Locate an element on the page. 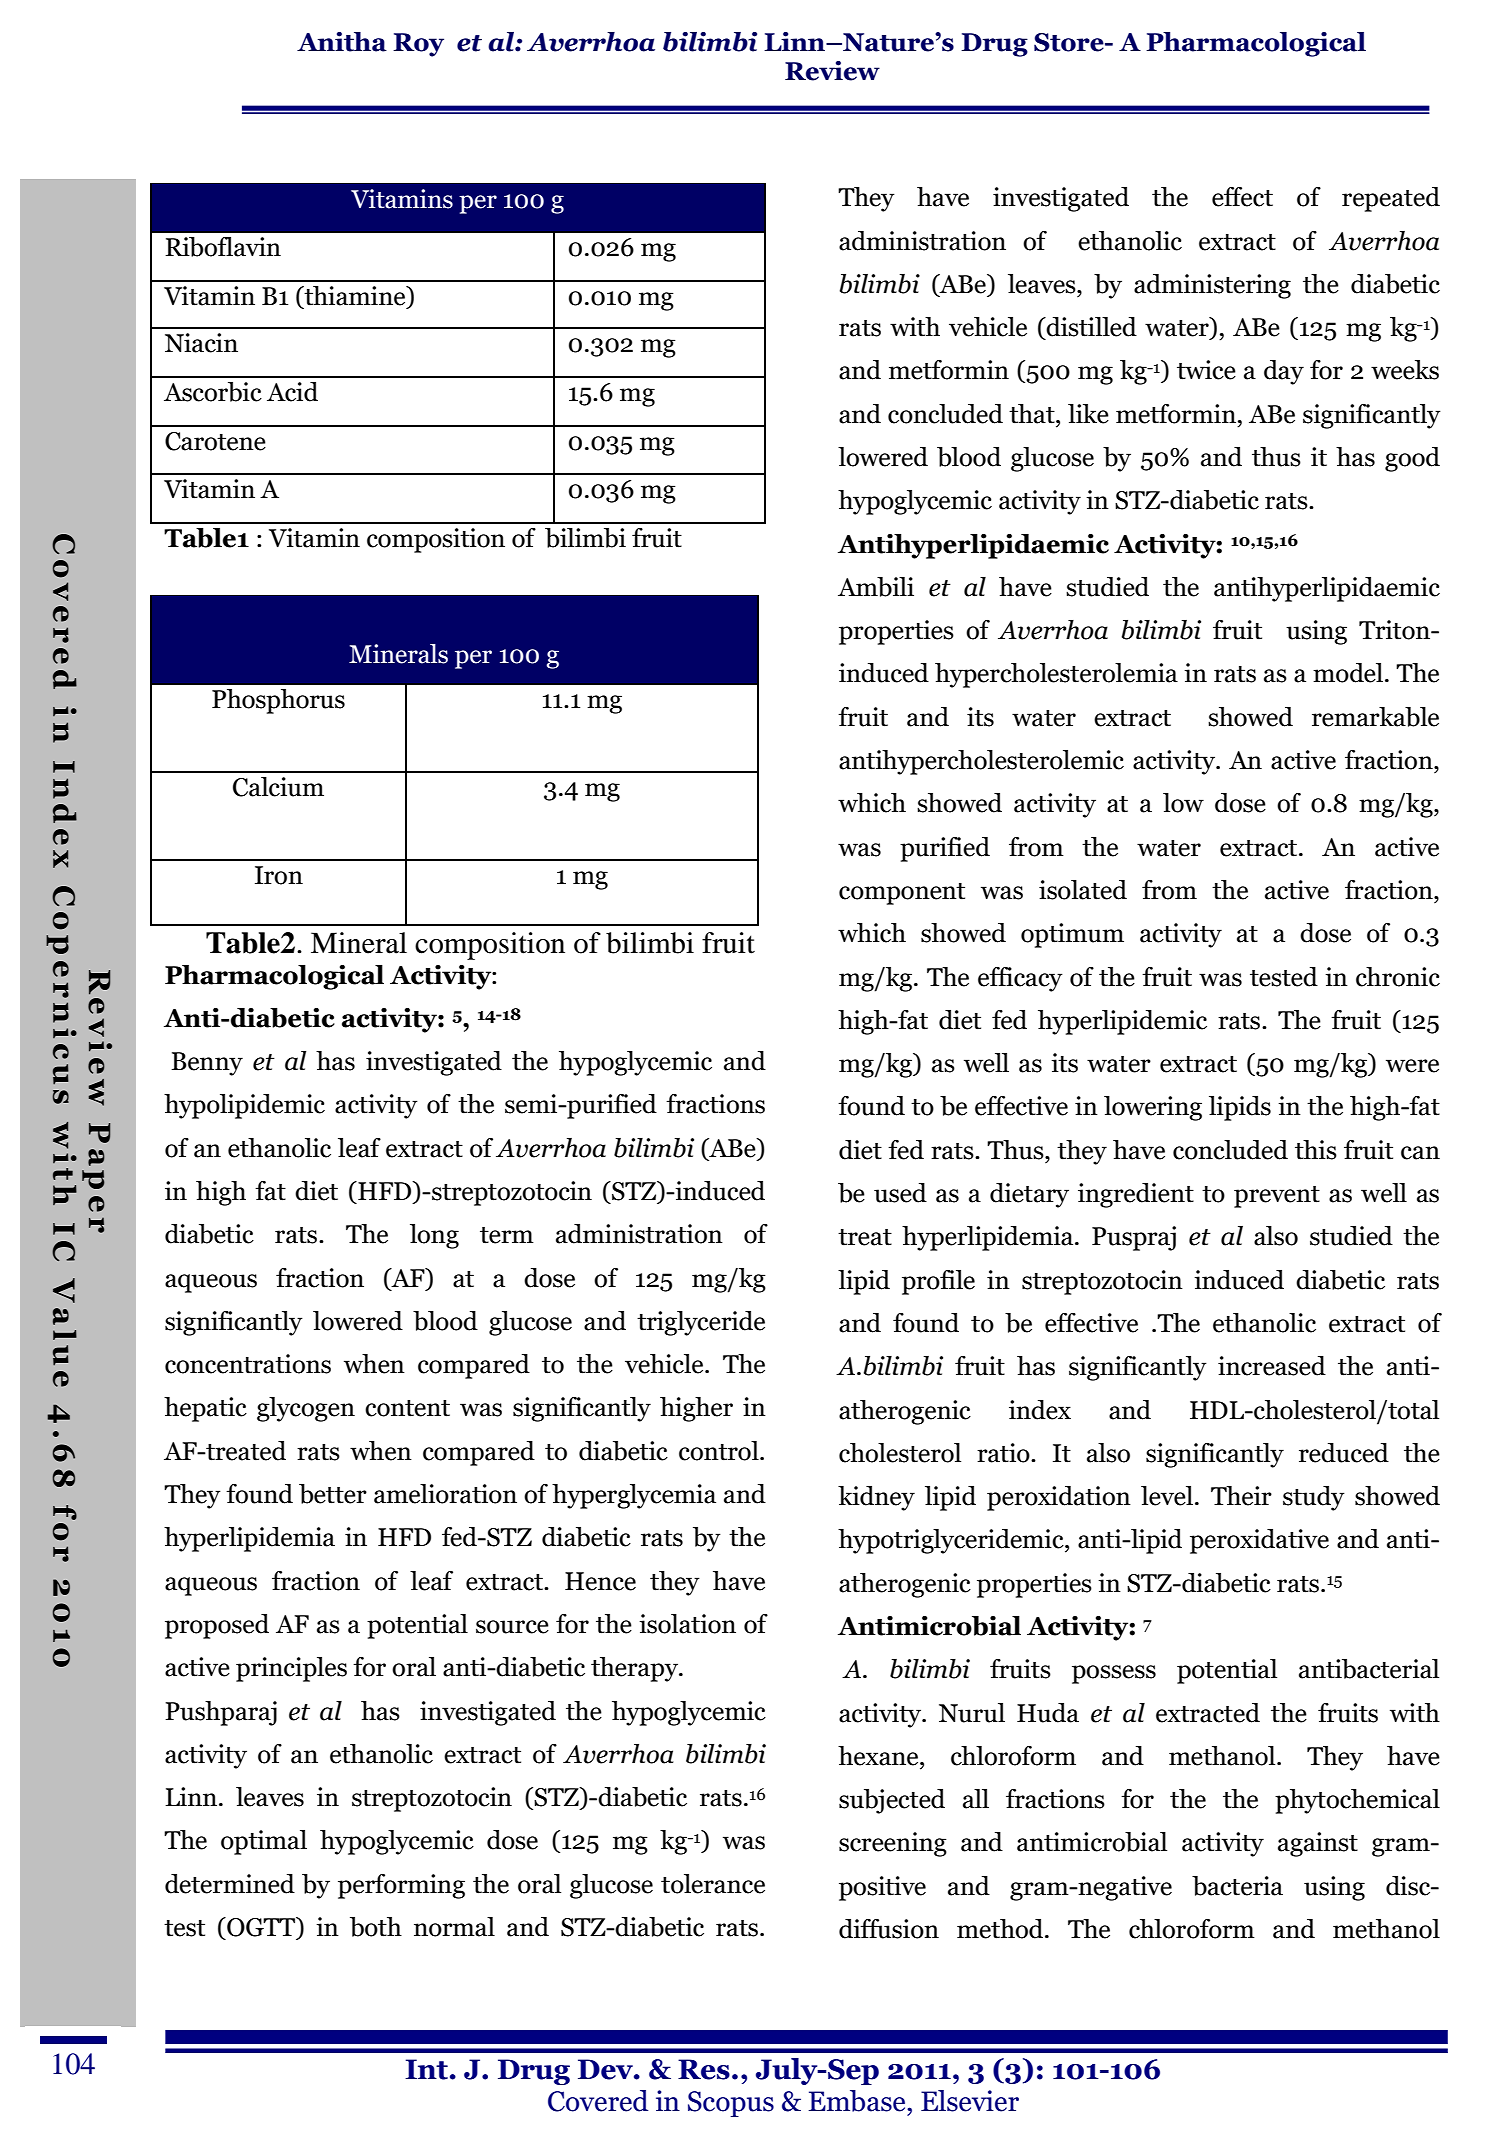  repeated is located at coordinates (1391, 199).
